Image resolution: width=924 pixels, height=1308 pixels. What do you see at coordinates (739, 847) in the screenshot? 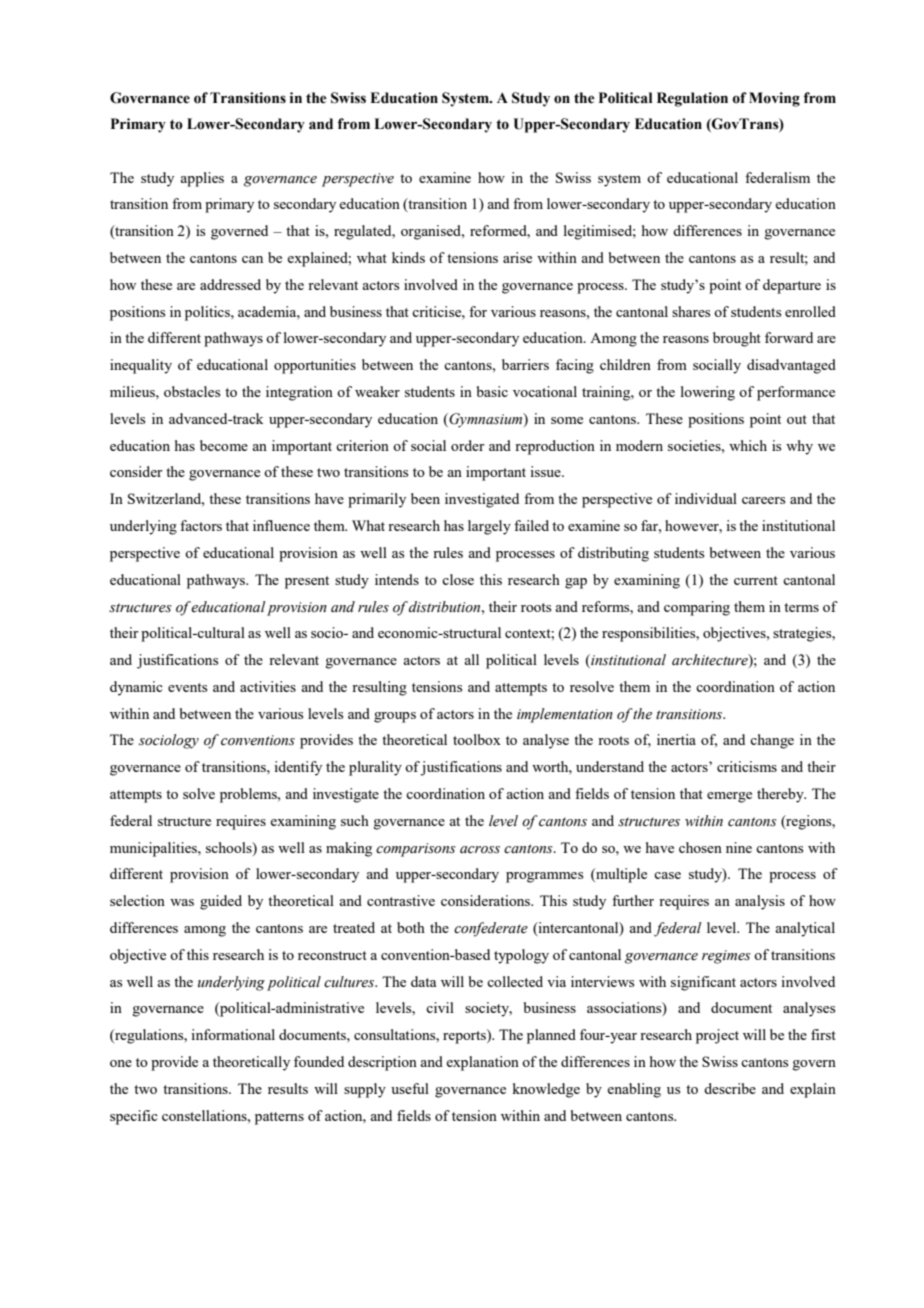
I see `nine` at bounding box center [739, 847].
